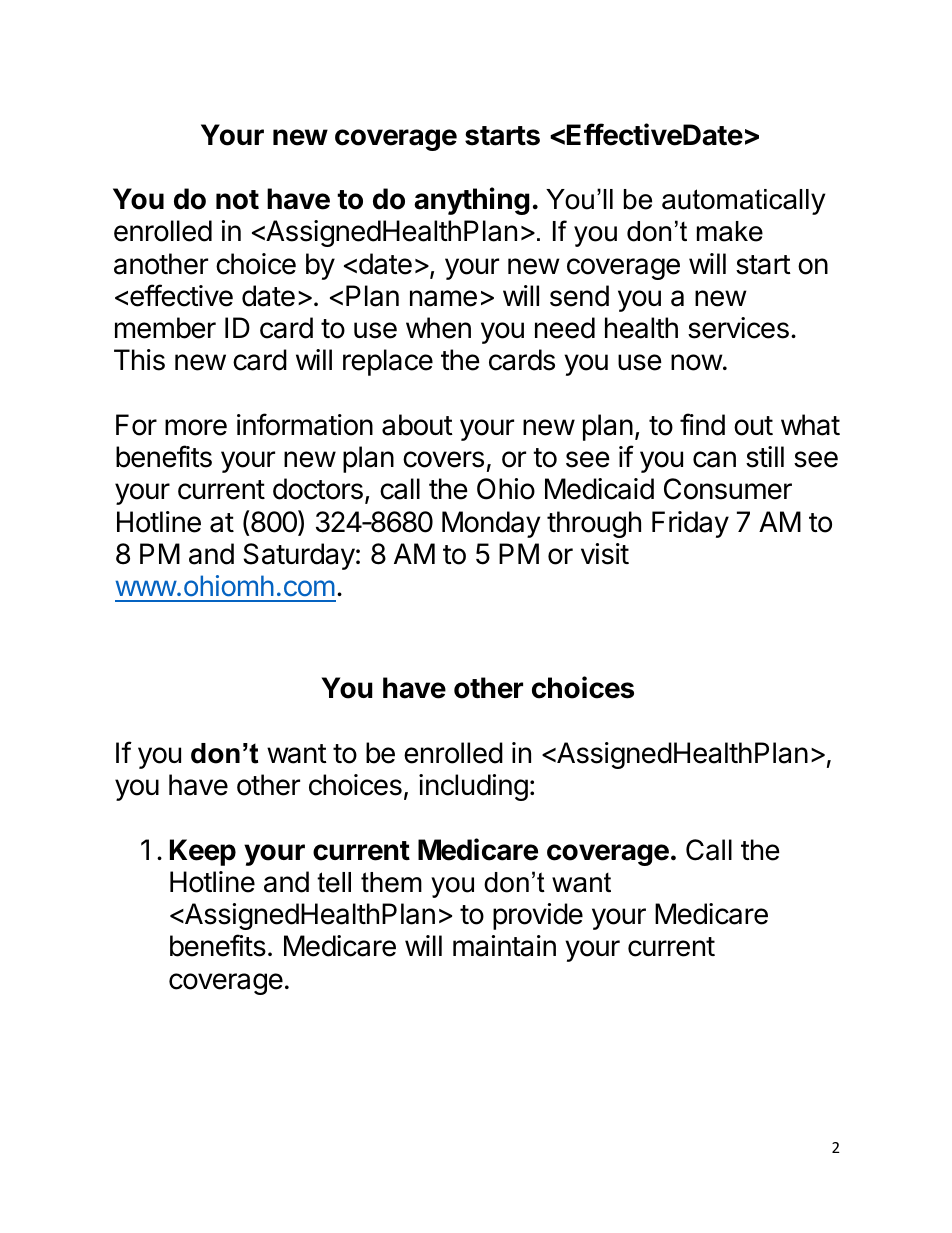  Describe the element at coordinates (491, 524) in the page. I see `Monday` at that location.
